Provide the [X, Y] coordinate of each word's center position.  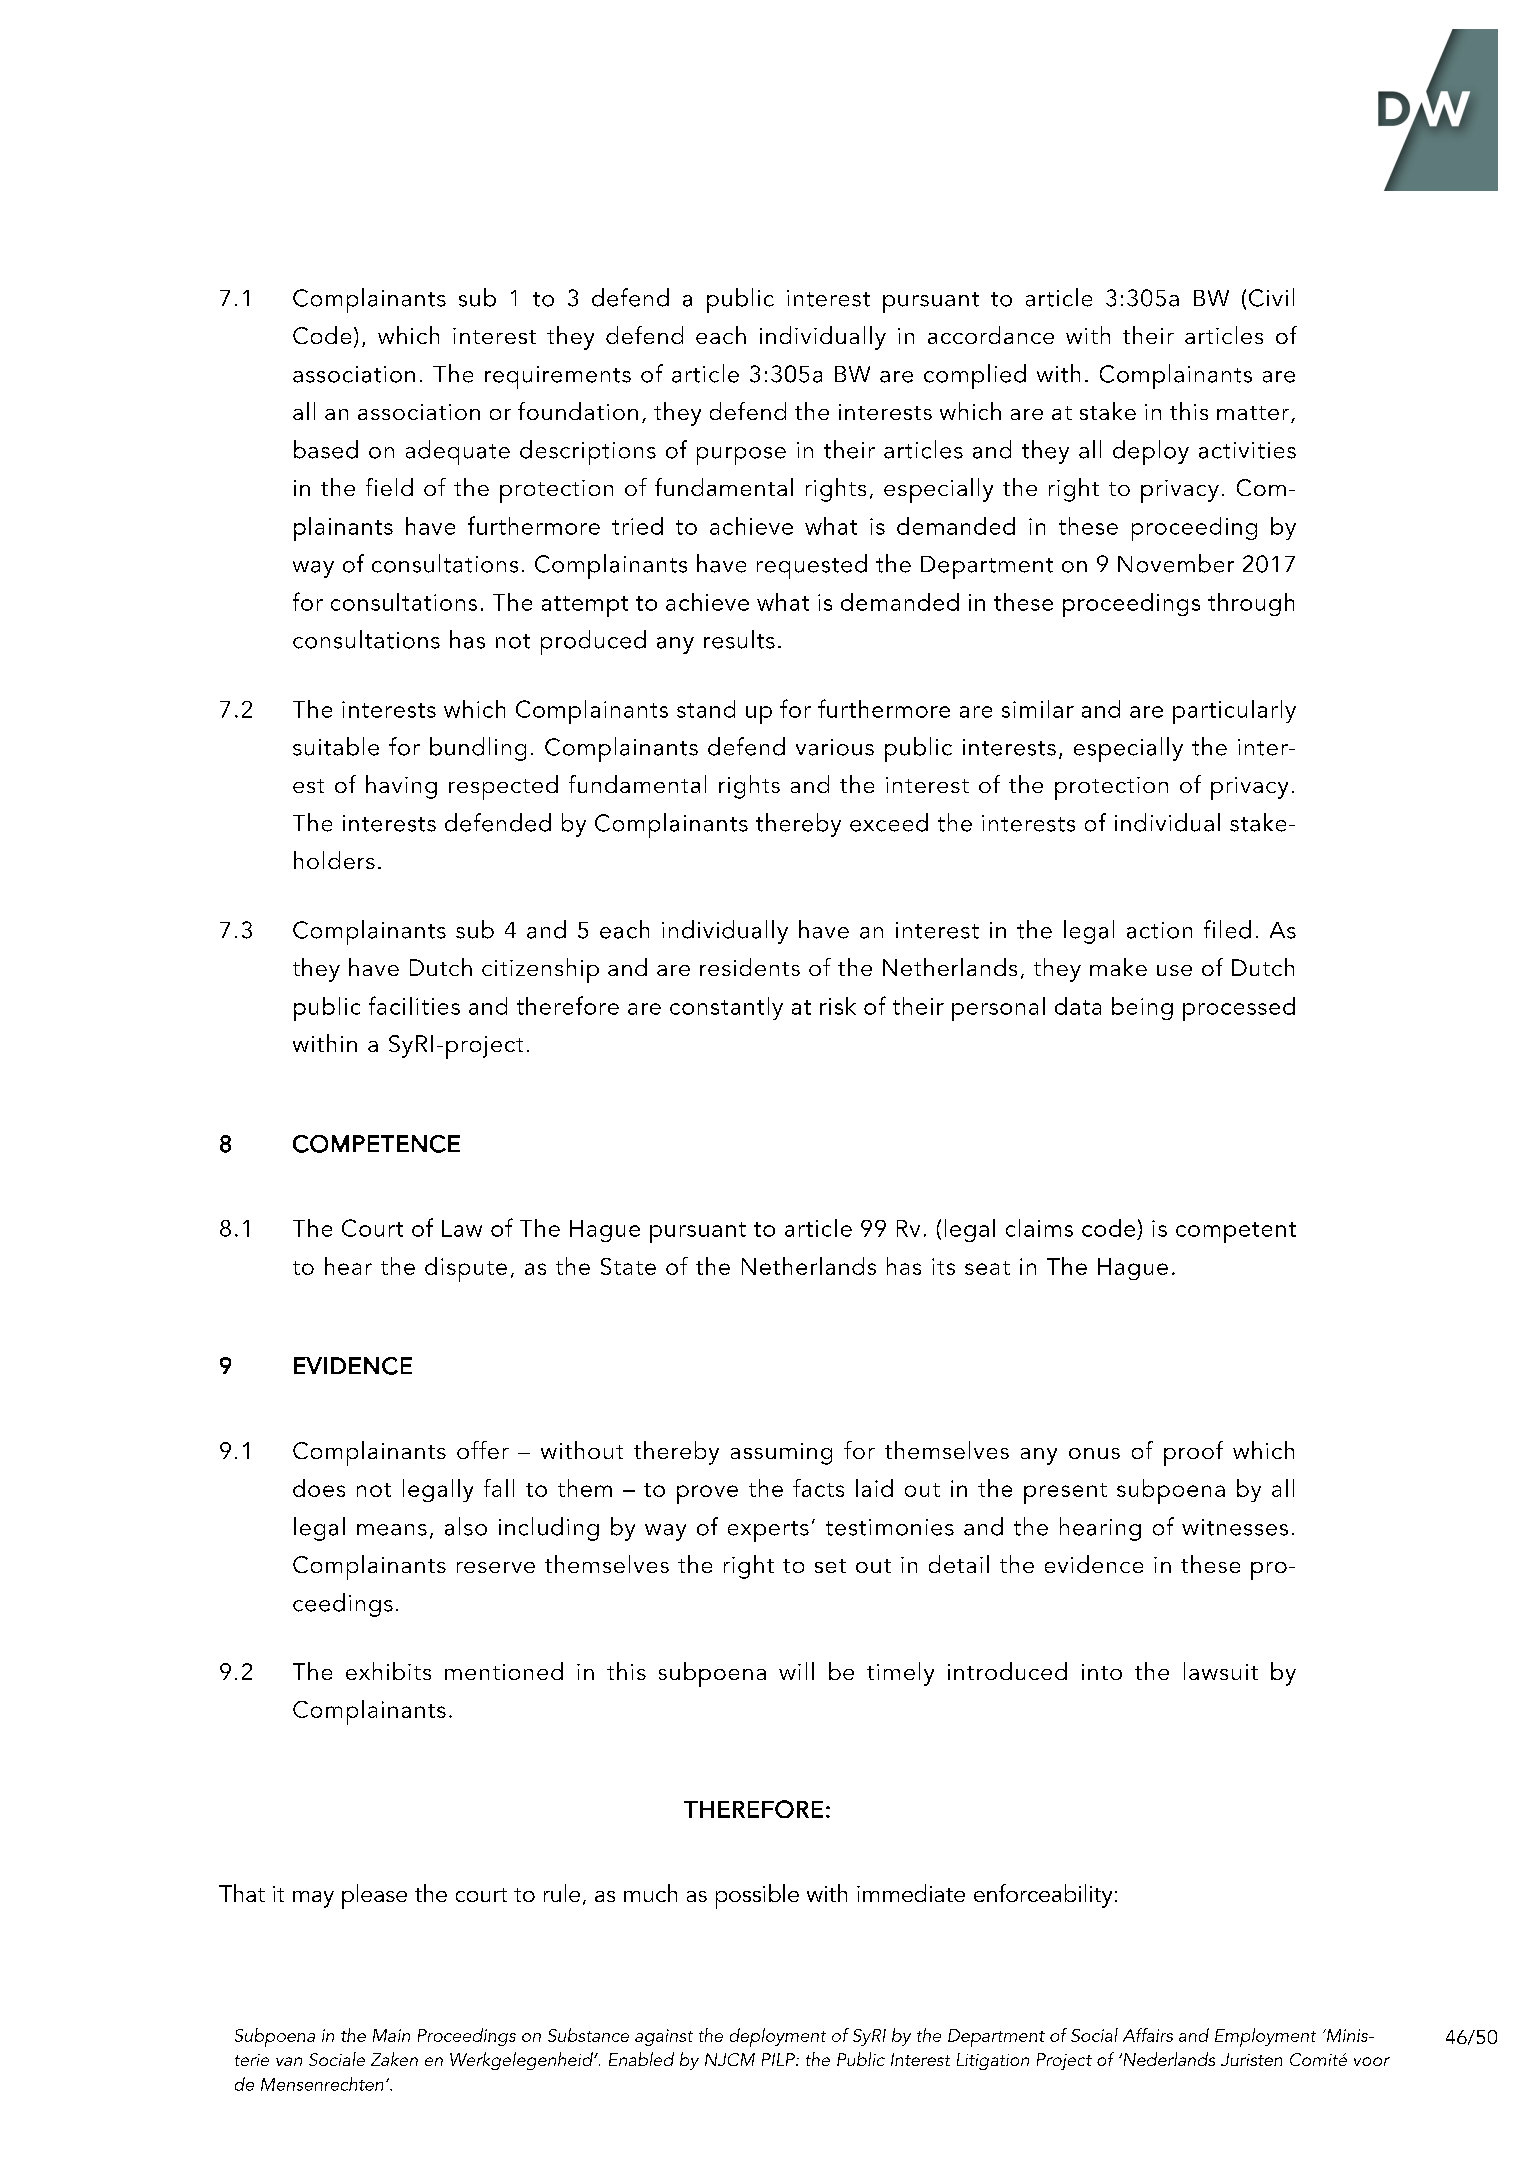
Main [391, 2035]
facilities [414, 1005]
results [739, 639]
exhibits [388, 1671]
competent [1236, 1232]
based [326, 449]
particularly [1234, 712]
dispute [466, 1269]
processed [1239, 1009]
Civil [1271, 297]
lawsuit [1221, 1671]
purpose [741, 456]
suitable [336, 746]
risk [838, 1006]
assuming [781, 1454]
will [796, 1671]
